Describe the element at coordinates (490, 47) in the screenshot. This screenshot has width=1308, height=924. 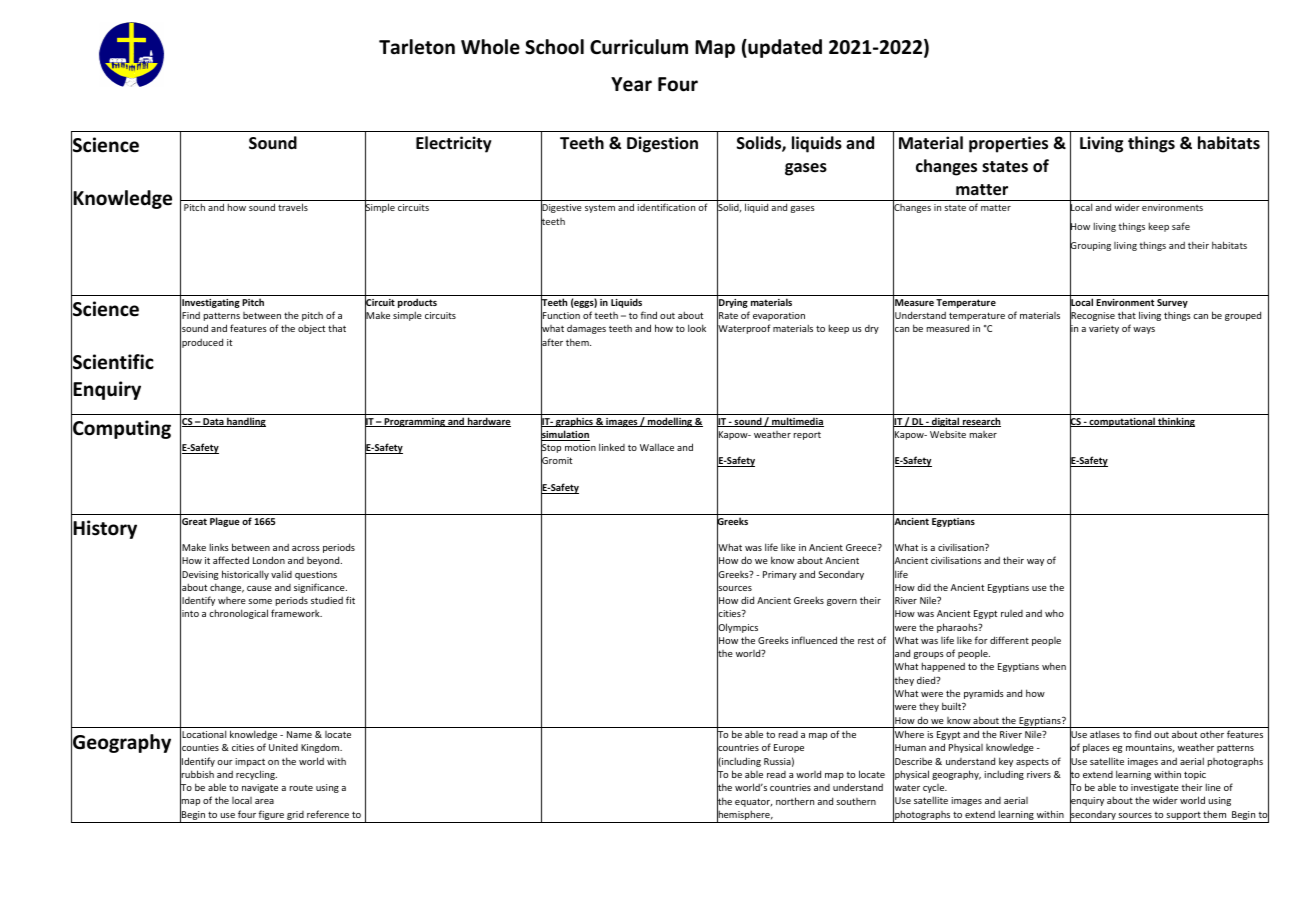
I see `Whole` at that location.
